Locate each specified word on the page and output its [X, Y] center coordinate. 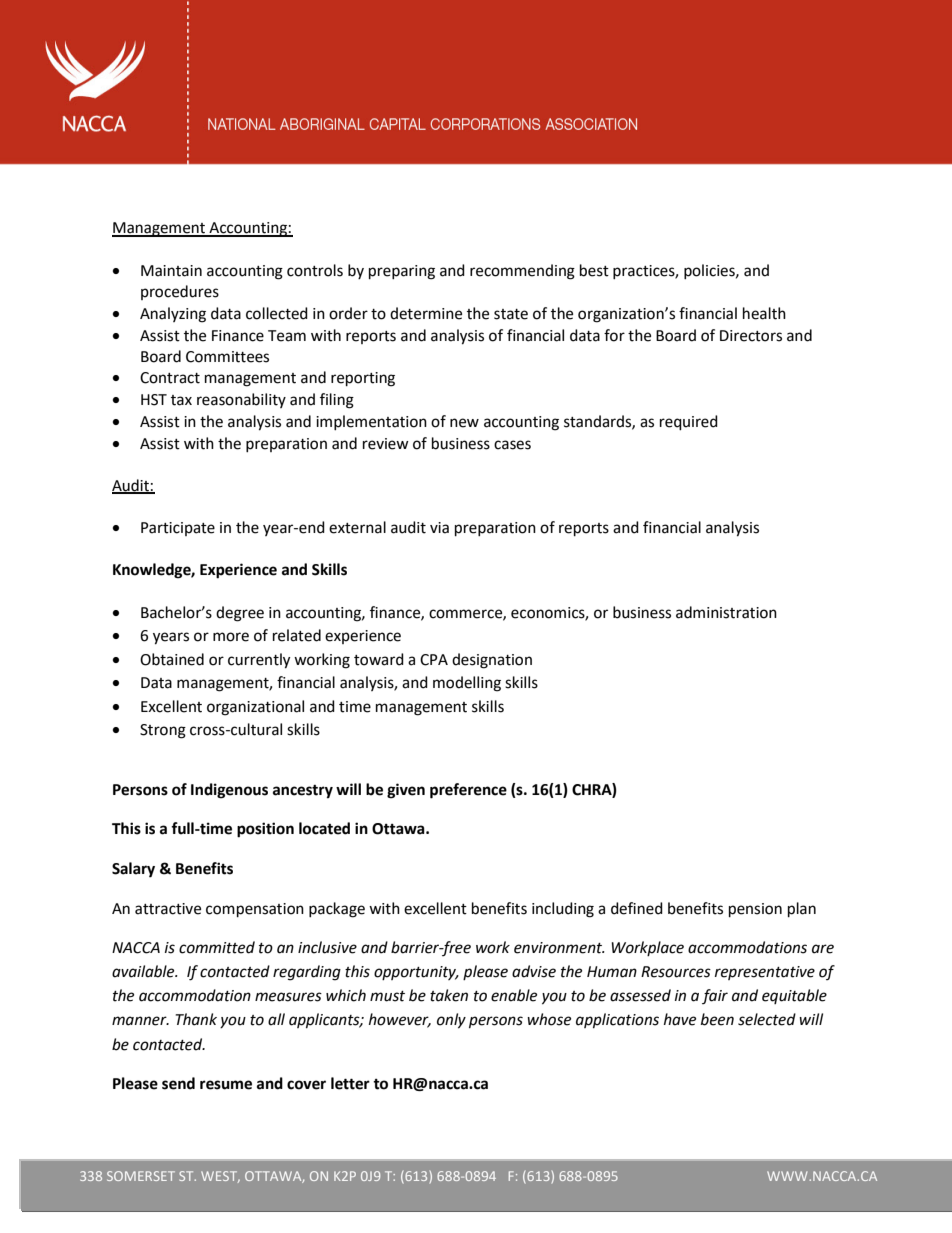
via [439, 528]
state [511, 314]
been [717, 1019]
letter [350, 1083]
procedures [180, 292]
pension [755, 910]
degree [240, 614]
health [764, 313]
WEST [220, 1177]
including [563, 910]
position [265, 830]
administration [726, 612]
